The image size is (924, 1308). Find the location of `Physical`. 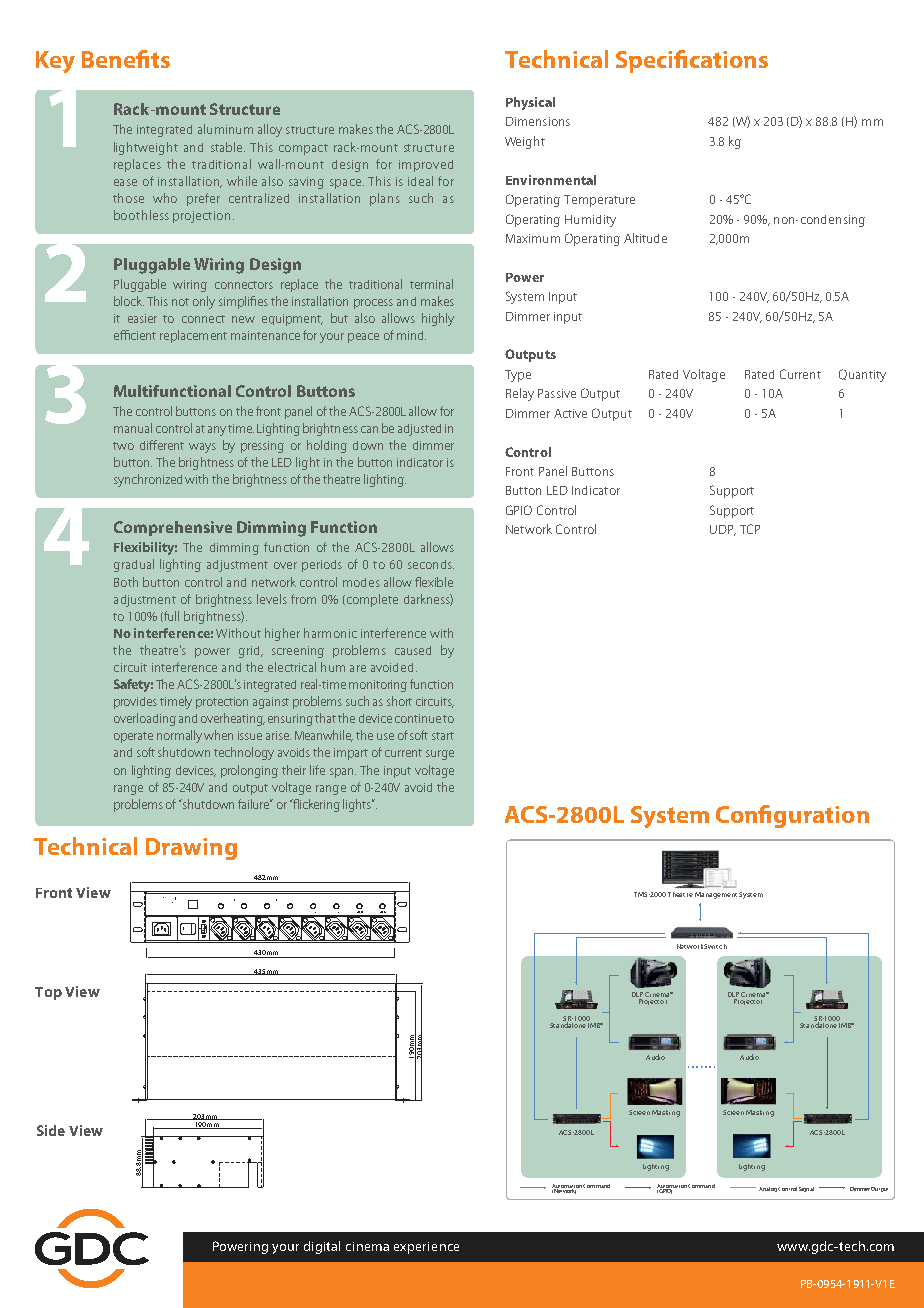

Physical is located at coordinates (530, 103).
